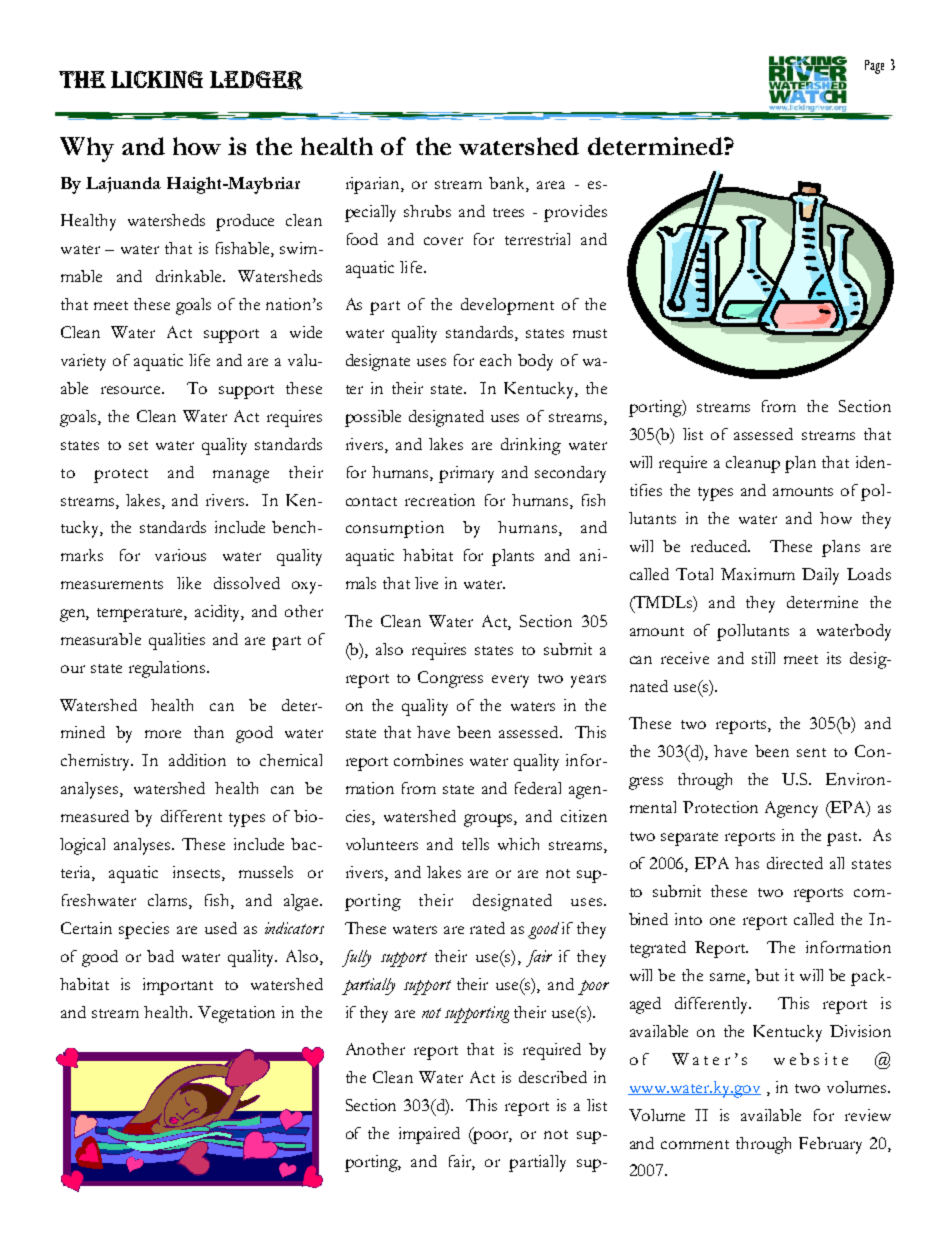 The image size is (952, 1233). I want to click on Maximum, so click(758, 574).
